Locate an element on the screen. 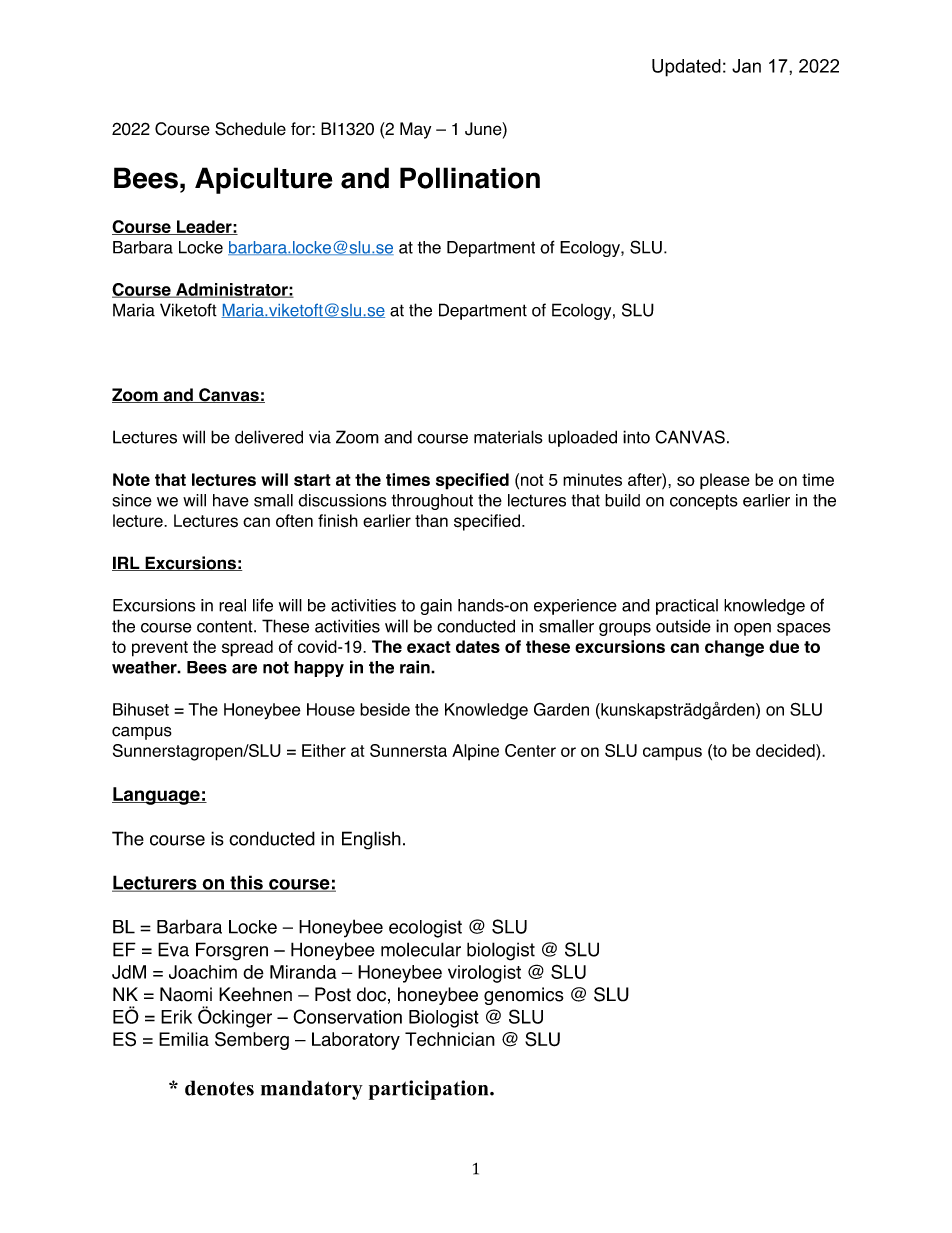  Emilia is located at coordinates (184, 1039).
